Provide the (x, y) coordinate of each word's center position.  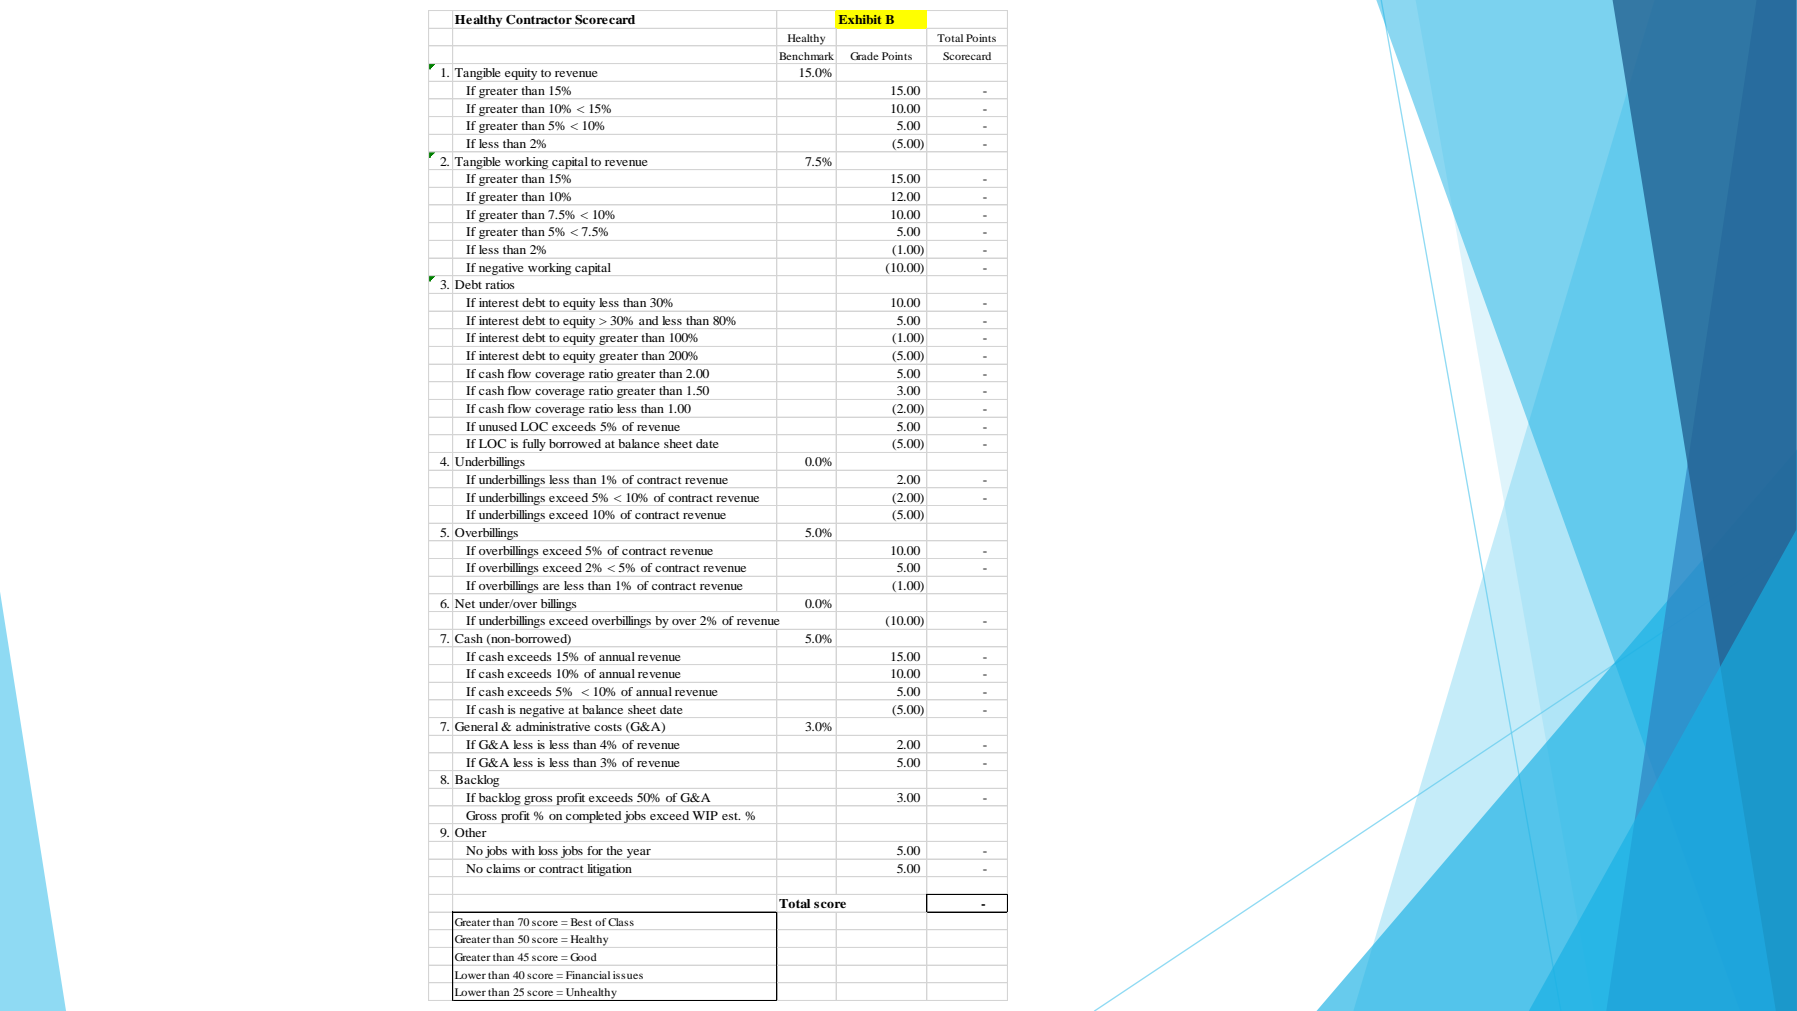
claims (503, 868)
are (551, 587)
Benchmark (806, 56)
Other (471, 832)
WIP (705, 815)
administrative (553, 726)
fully (534, 445)
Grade (864, 56)
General (476, 726)
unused (498, 426)
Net (465, 603)
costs (608, 727)
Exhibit (860, 19)
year (639, 853)
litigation (609, 870)
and (648, 320)
